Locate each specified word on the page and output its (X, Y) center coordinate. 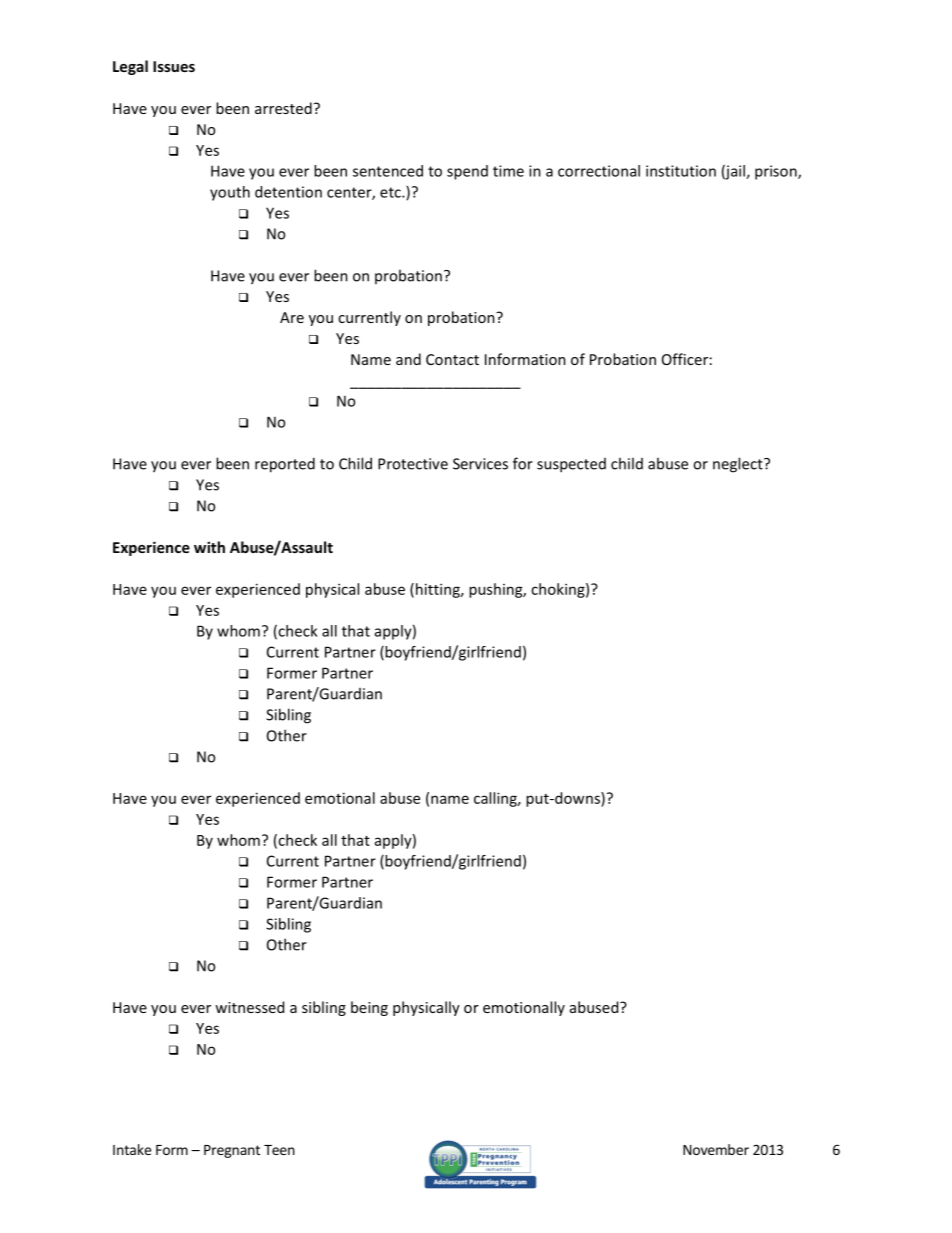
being (369, 1008)
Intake (132, 1149)
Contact (452, 359)
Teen (279, 1150)
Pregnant (232, 1151)
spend (467, 172)
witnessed (249, 1007)
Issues (174, 66)
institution (681, 171)
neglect (739, 465)
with (209, 547)
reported (285, 465)
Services (480, 464)
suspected (571, 465)
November (716, 1149)
